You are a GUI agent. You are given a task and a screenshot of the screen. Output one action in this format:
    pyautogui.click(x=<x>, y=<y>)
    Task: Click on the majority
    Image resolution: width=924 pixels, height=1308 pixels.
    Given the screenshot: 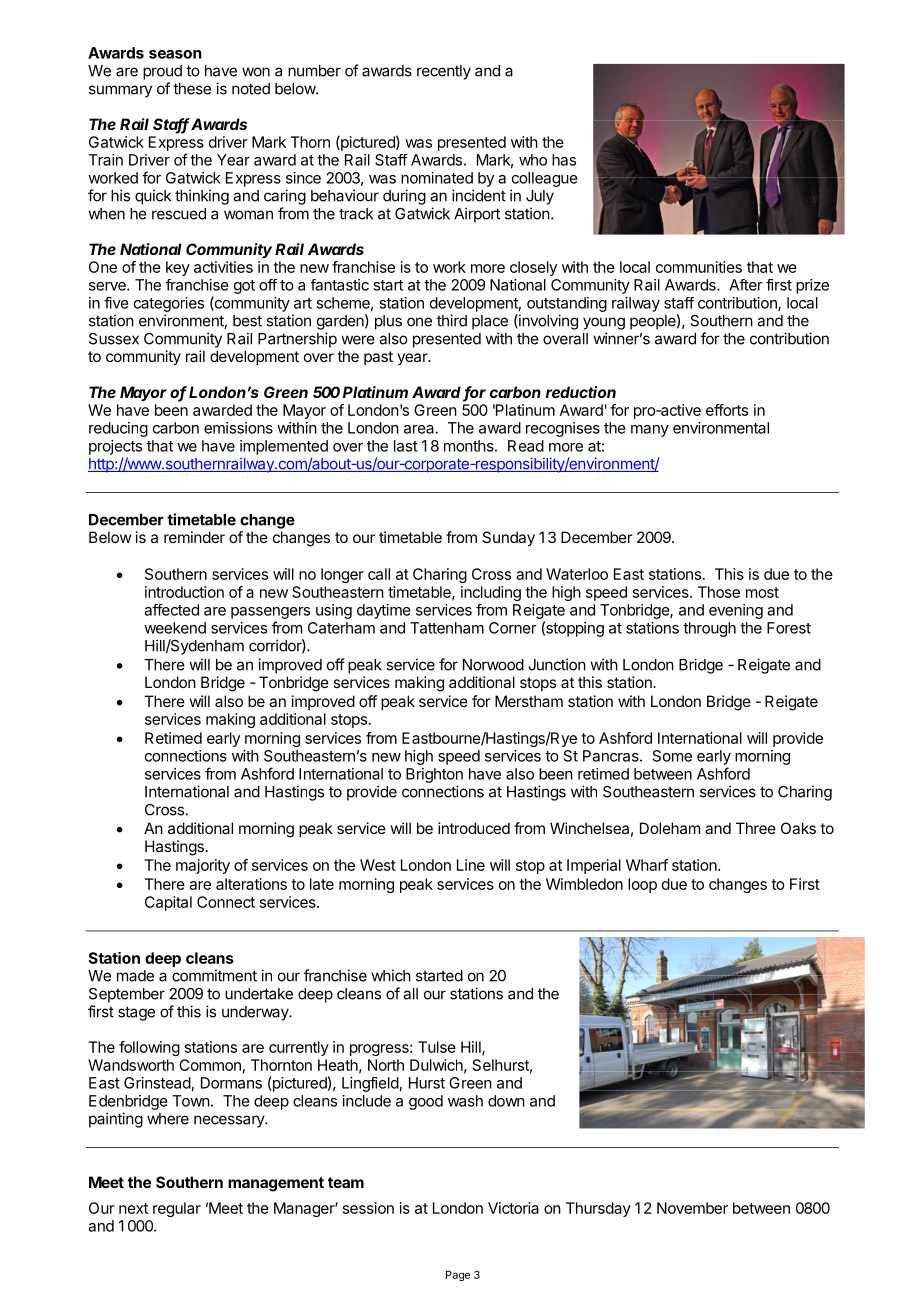 What is the action you would take?
    pyautogui.click(x=203, y=866)
